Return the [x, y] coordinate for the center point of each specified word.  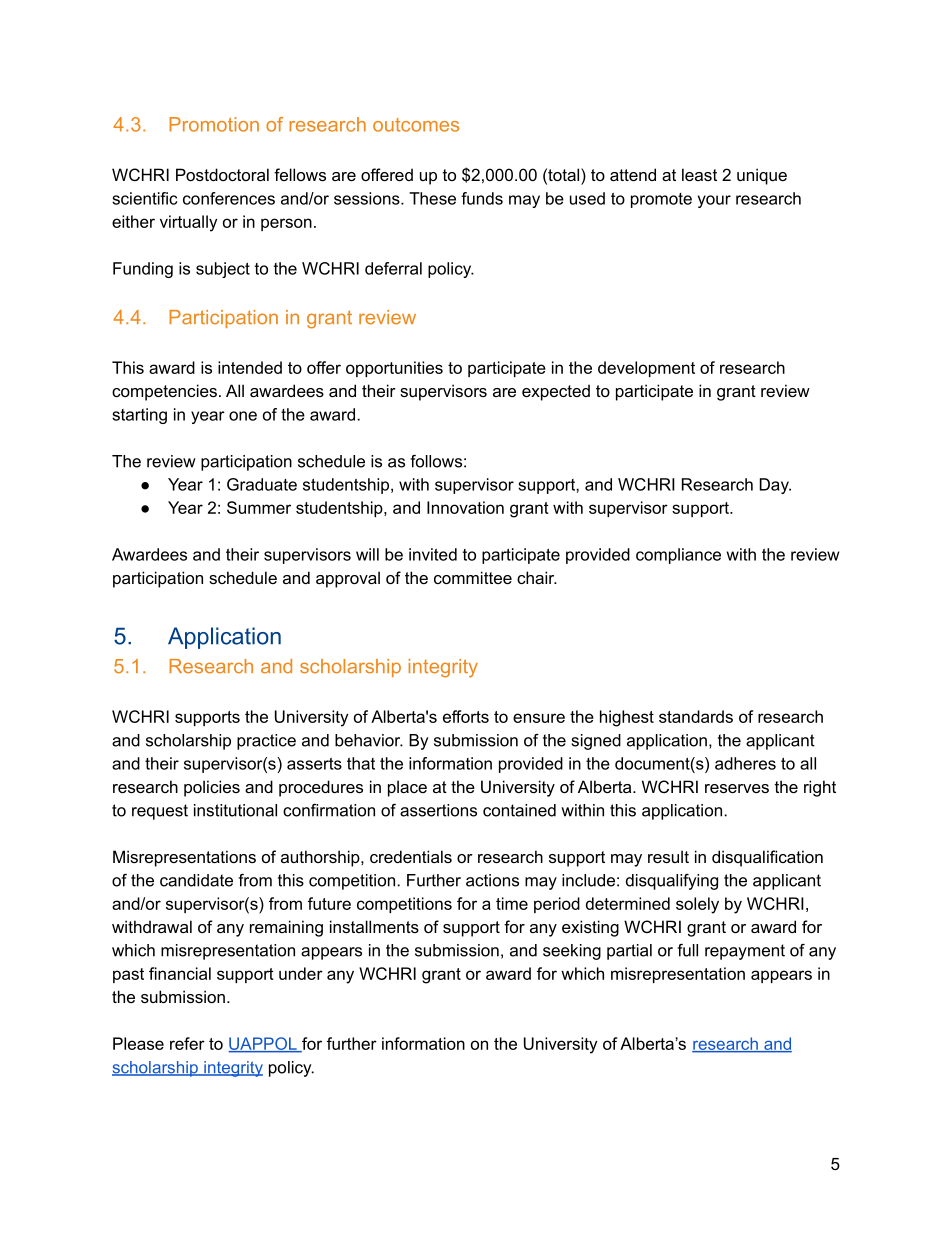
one [243, 416]
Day [775, 486]
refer [187, 1043]
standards [696, 716]
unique [762, 176]
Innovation [465, 507]
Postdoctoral [222, 174]
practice [266, 742]
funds [482, 198]
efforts [466, 716]
